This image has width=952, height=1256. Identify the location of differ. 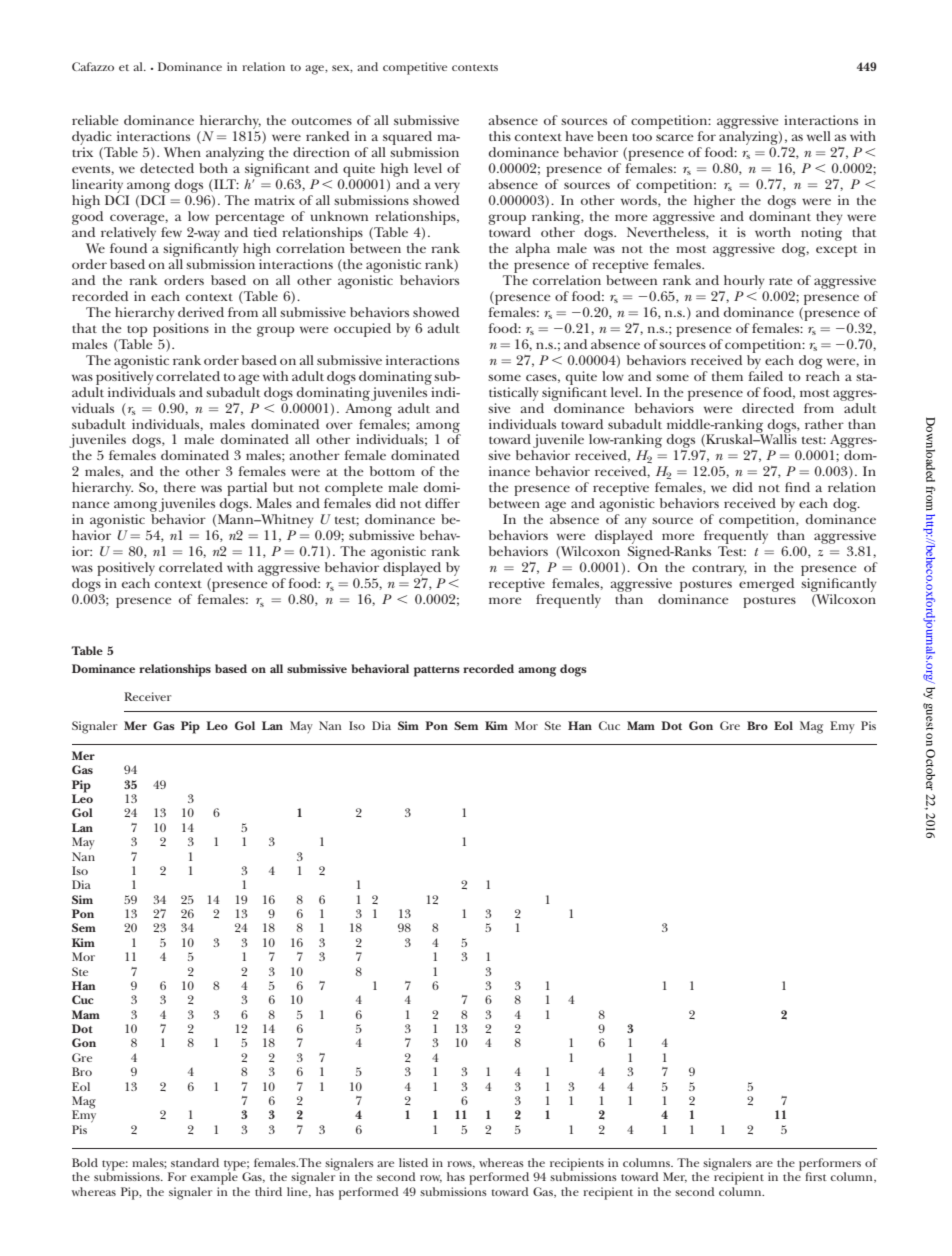
(442, 503).
